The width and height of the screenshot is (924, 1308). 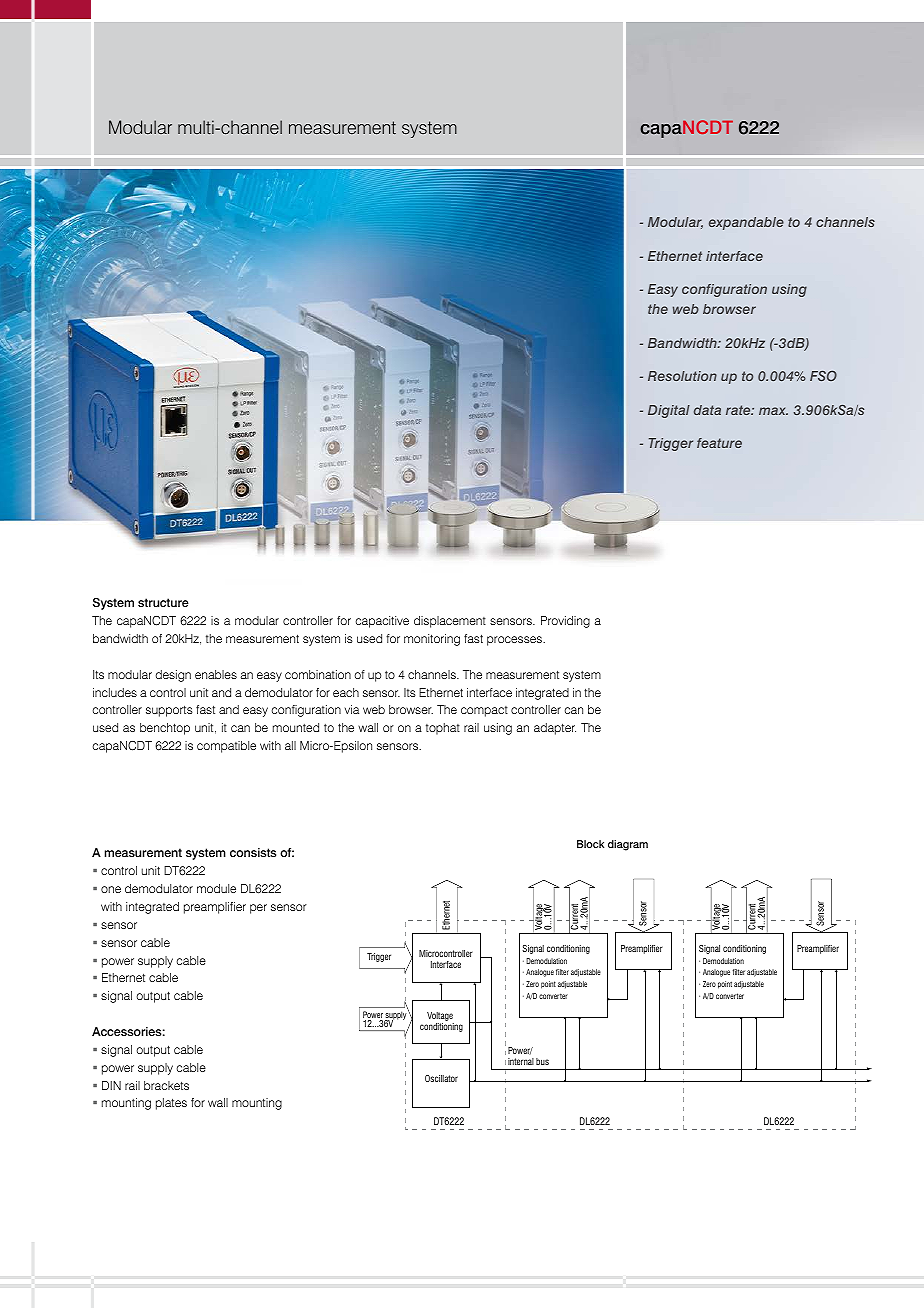 I want to click on Oscillator, so click(x=441, y=1078).
